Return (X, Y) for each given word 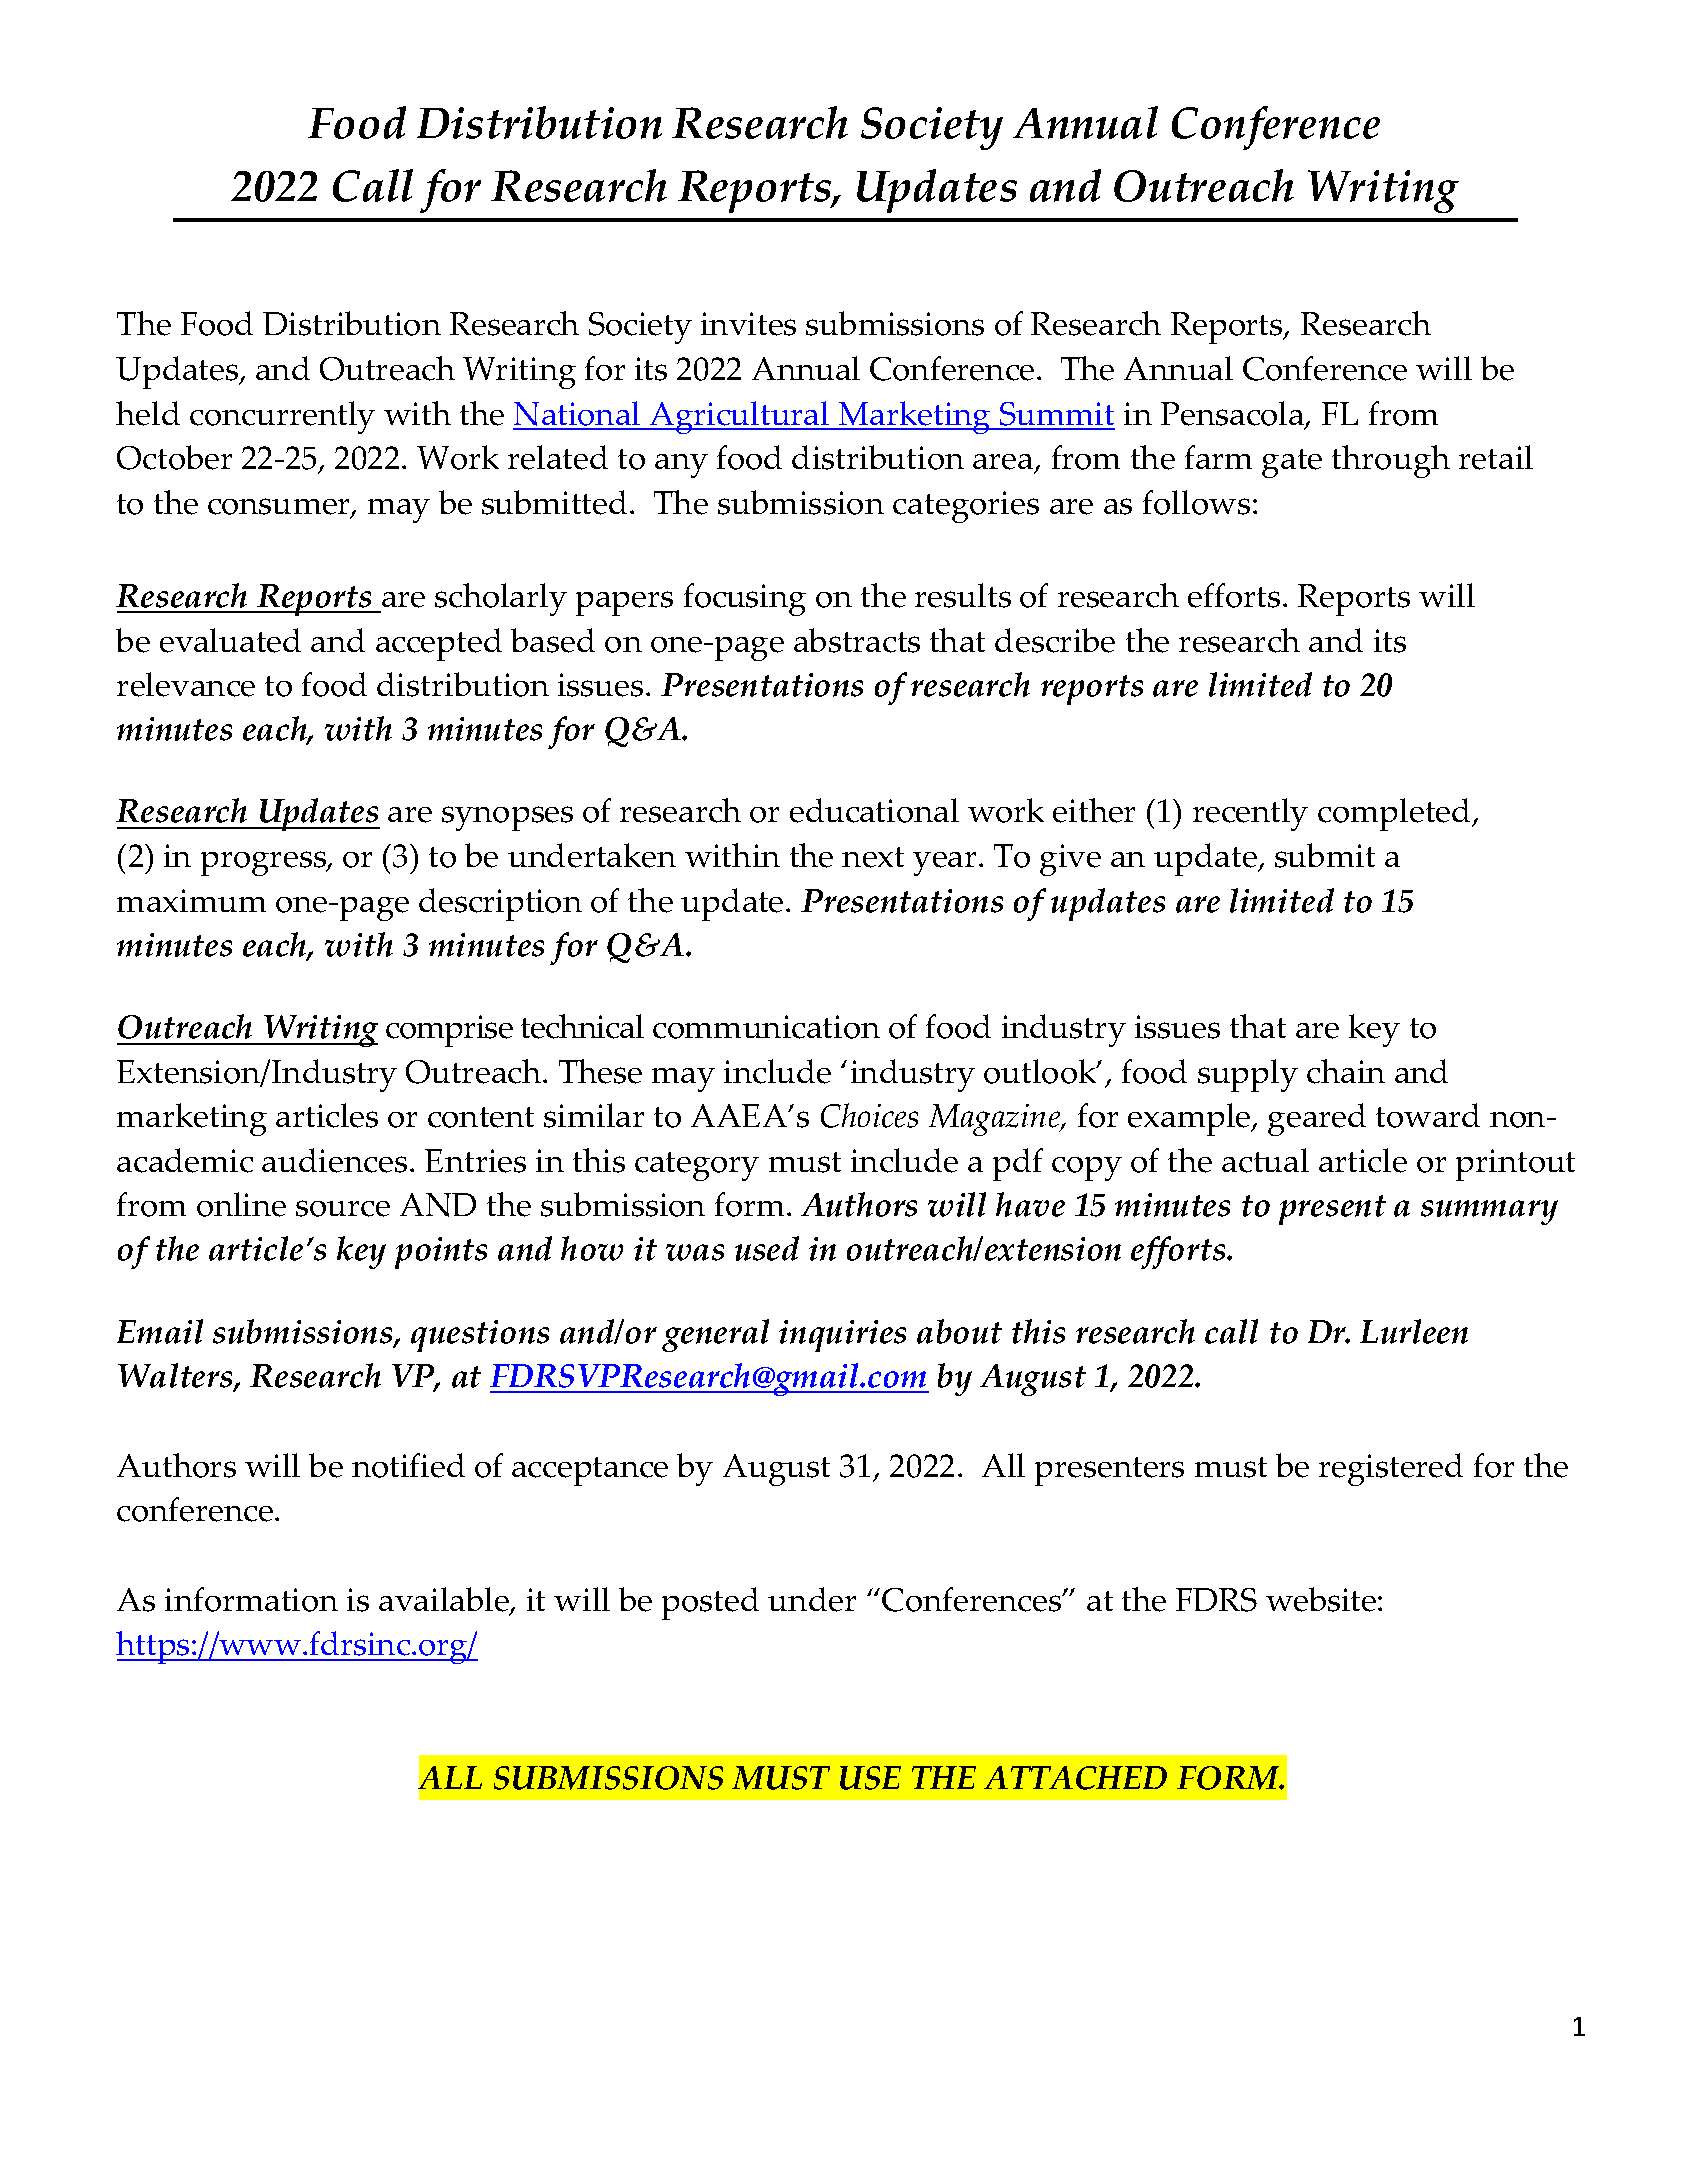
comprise (449, 1031)
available (445, 1600)
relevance (186, 684)
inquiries (842, 1336)
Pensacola (1233, 414)
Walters (176, 1377)
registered (1391, 1469)
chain (1346, 1071)
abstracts (857, 640)
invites (748, 324)
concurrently (282, 417)
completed (1395, 814)
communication (766, 1027)
